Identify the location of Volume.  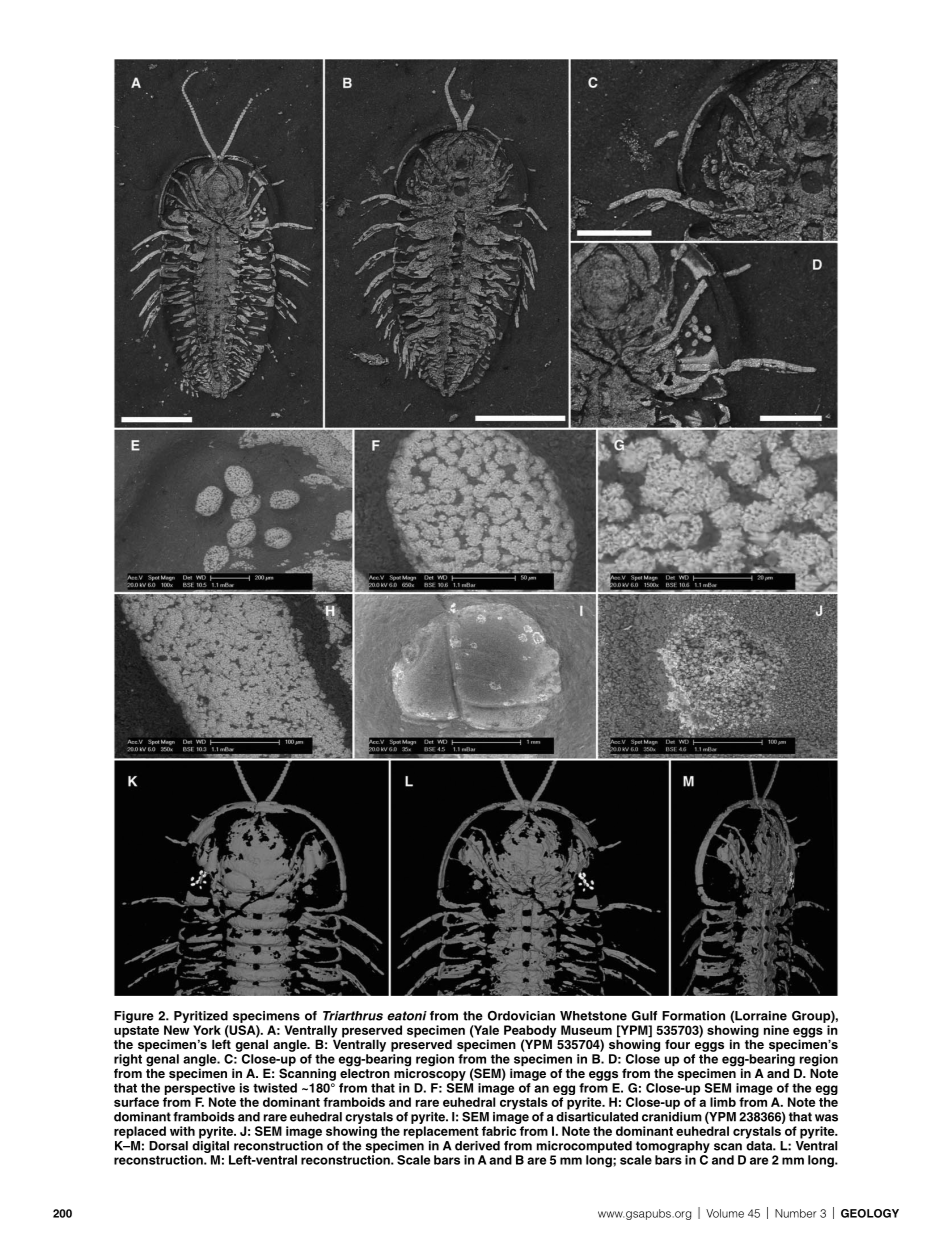
(725, 1213).
